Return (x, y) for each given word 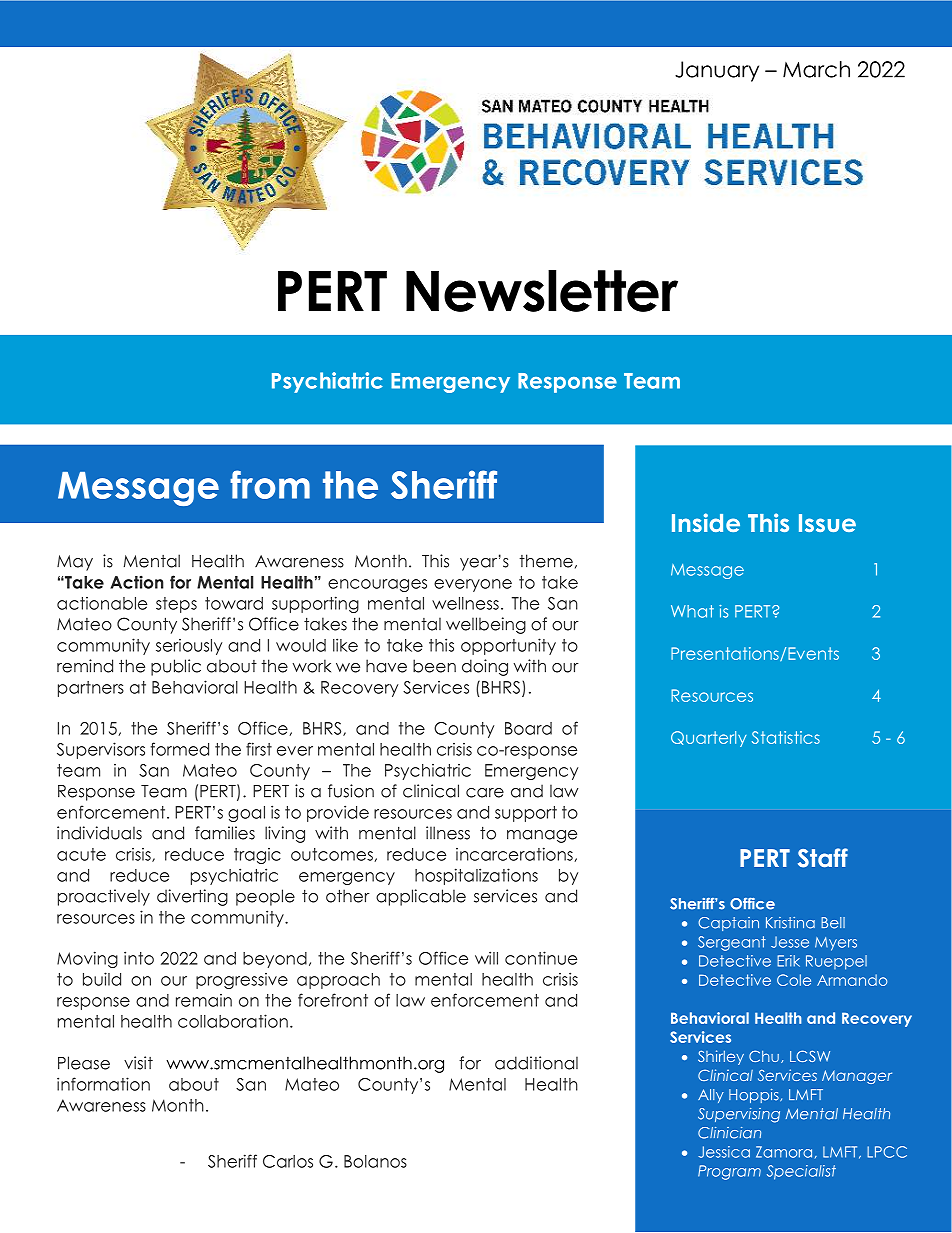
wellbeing (486, 625)
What (692, 611)
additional (536, 1063)
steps (176, 605)
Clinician (729, 1133)
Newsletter (542, 291)
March (816, 69)
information (103, 1084)
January (717, 71)
